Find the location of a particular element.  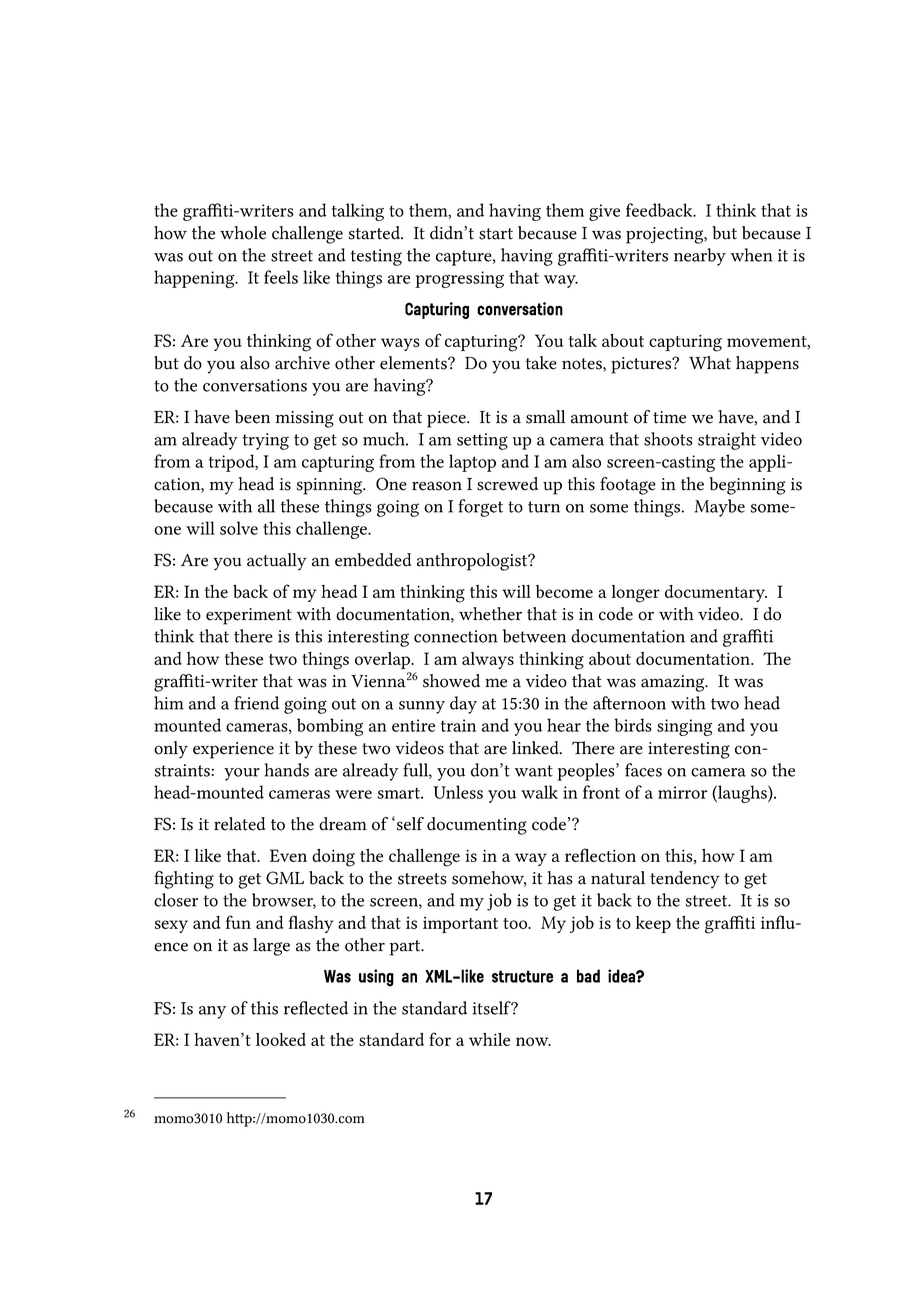

documentary is located at coordinates (716, 593).
